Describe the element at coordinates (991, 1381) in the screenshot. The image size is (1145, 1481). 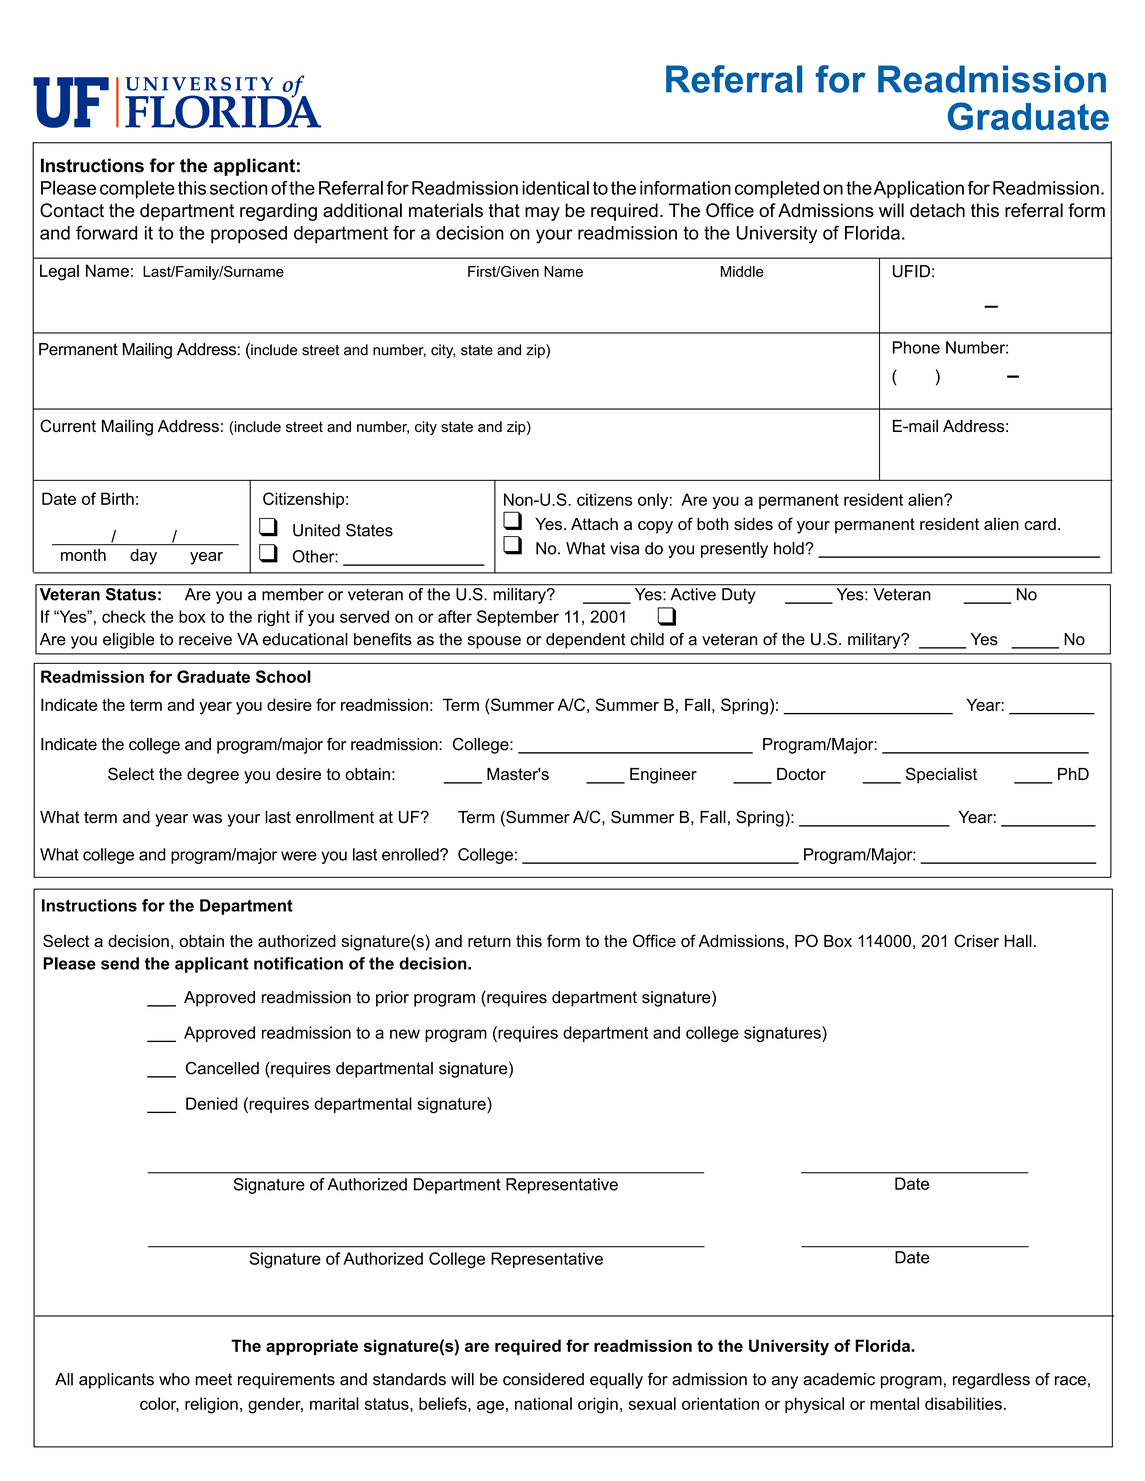
I see `regardless` at that location.
